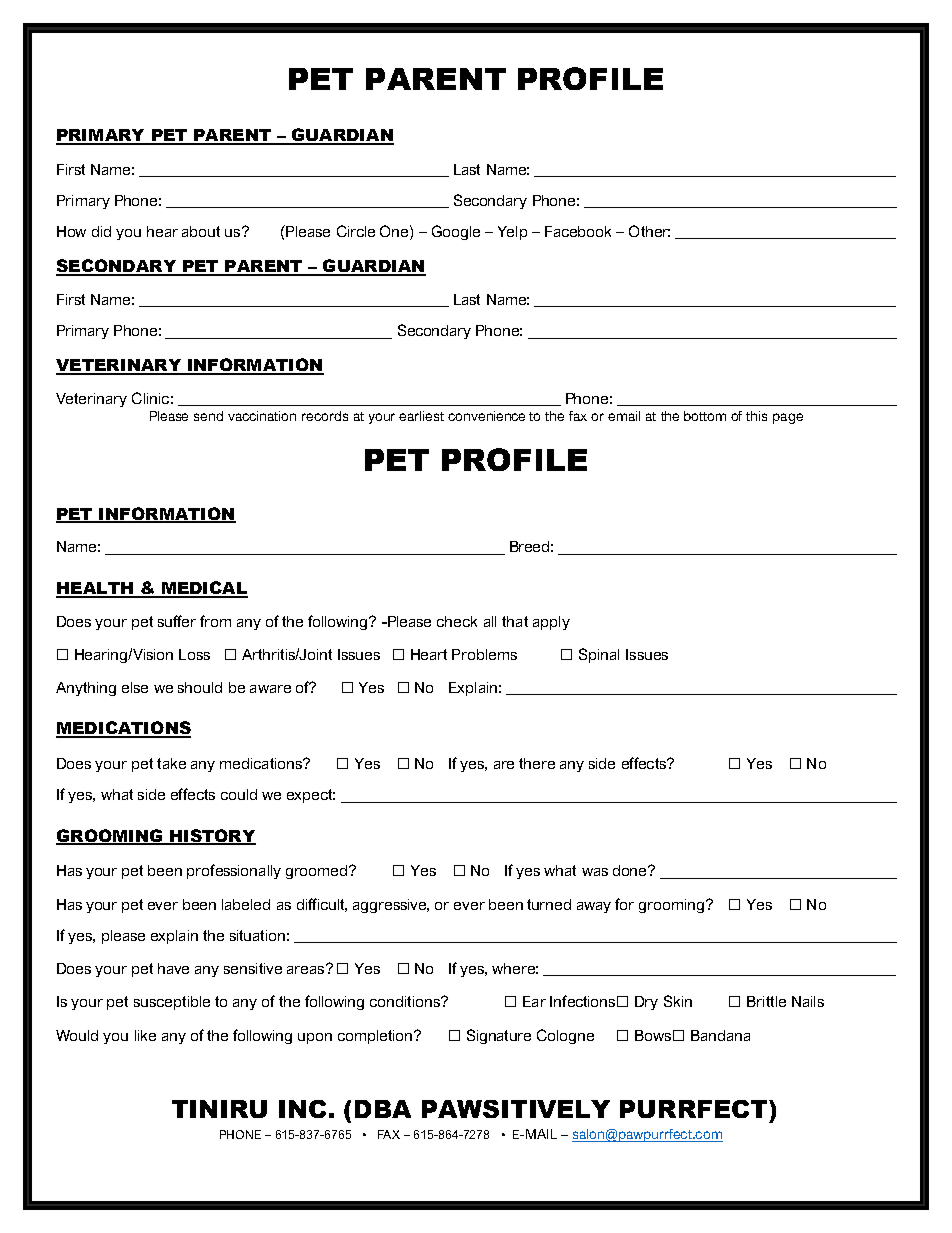  I want to click on Problems, so click(484, 654).
